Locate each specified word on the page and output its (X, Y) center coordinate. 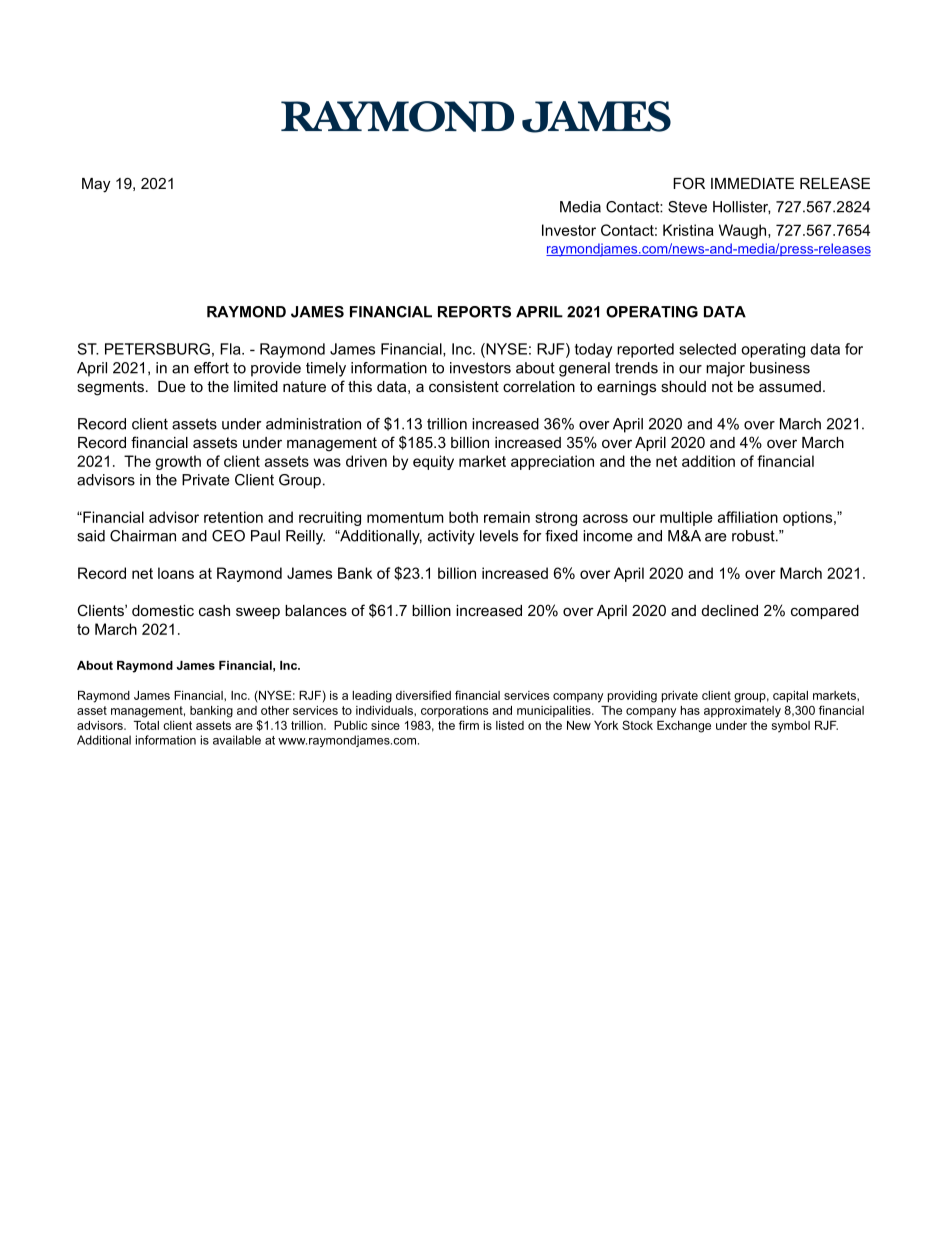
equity (433, 462)
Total (146, 725)
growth (178, 462)
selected (707, 349)
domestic (163, 610)
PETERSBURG (157, 349)
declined (730, 610)
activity (451, 537)
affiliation (748, 517)
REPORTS (474, 312)
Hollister (741, 207)
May (96, 185)
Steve (687, 207)
